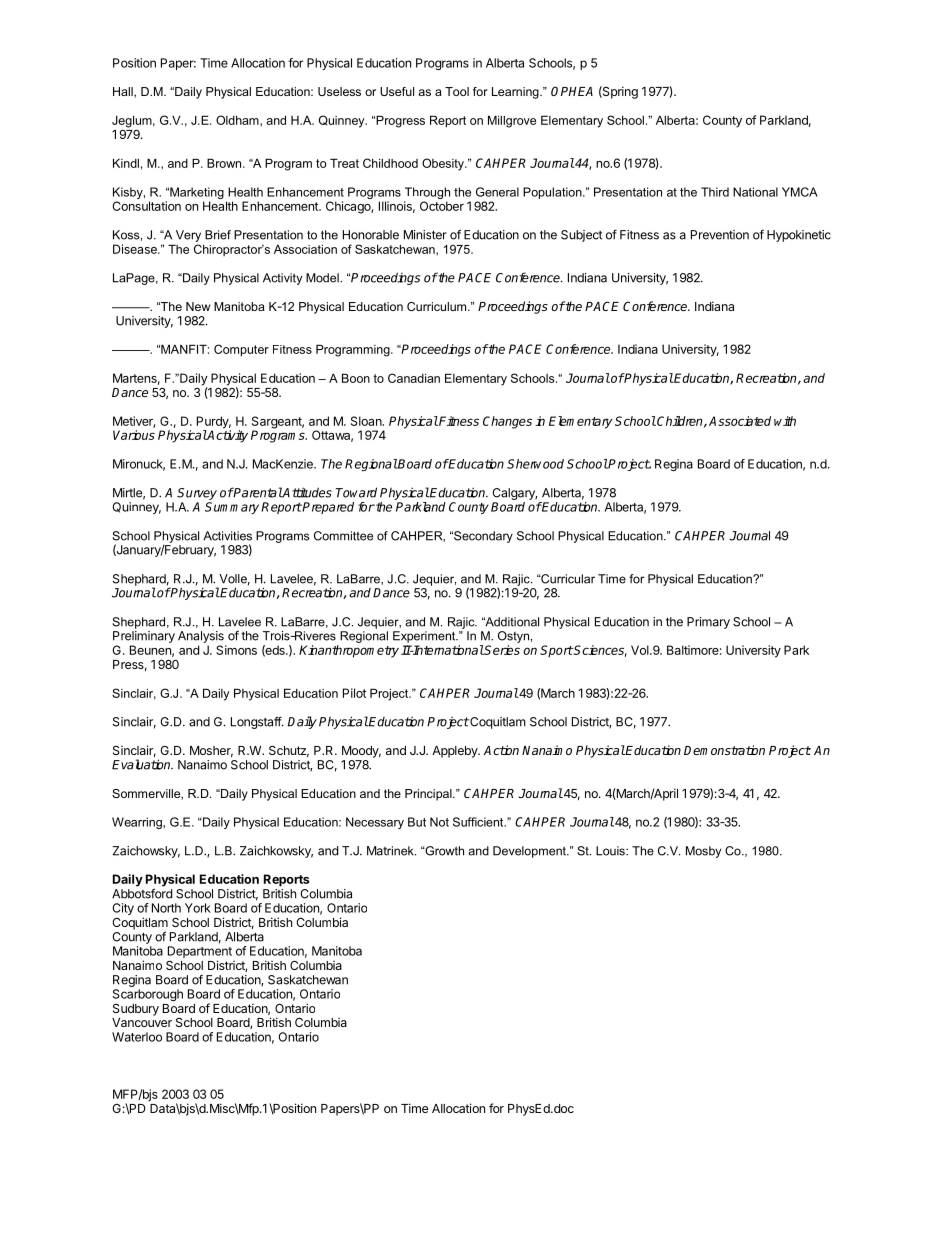 The height and width of the screenshot is (1233, 952). I want to click on Demonstration, so click(724, 750).
